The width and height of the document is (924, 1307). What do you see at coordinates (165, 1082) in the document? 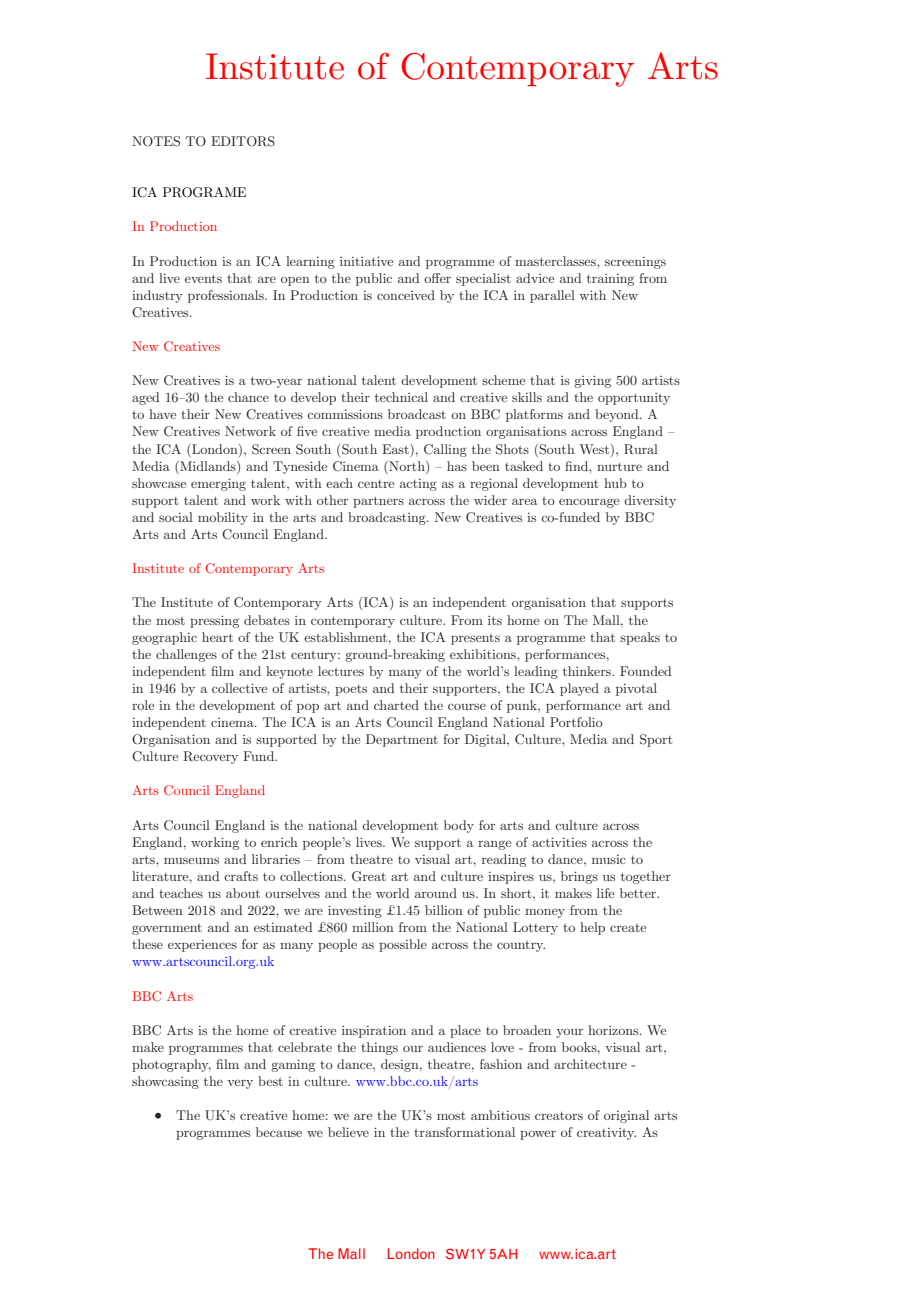
I see `showcasing` at bounding box center [165, 1082].
